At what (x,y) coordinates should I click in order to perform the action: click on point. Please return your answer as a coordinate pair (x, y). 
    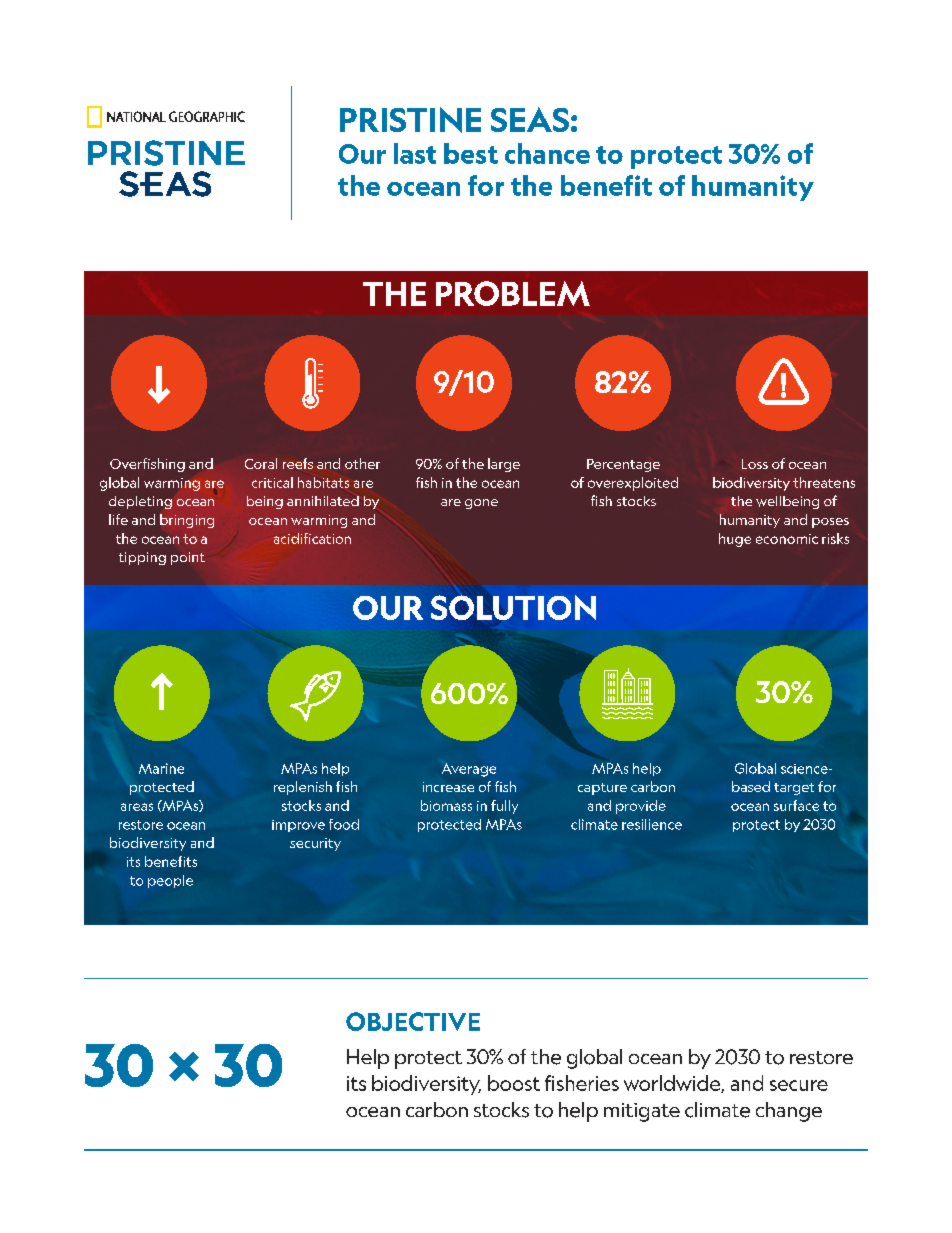
    Looking at the image, I should click on (188, 558).
